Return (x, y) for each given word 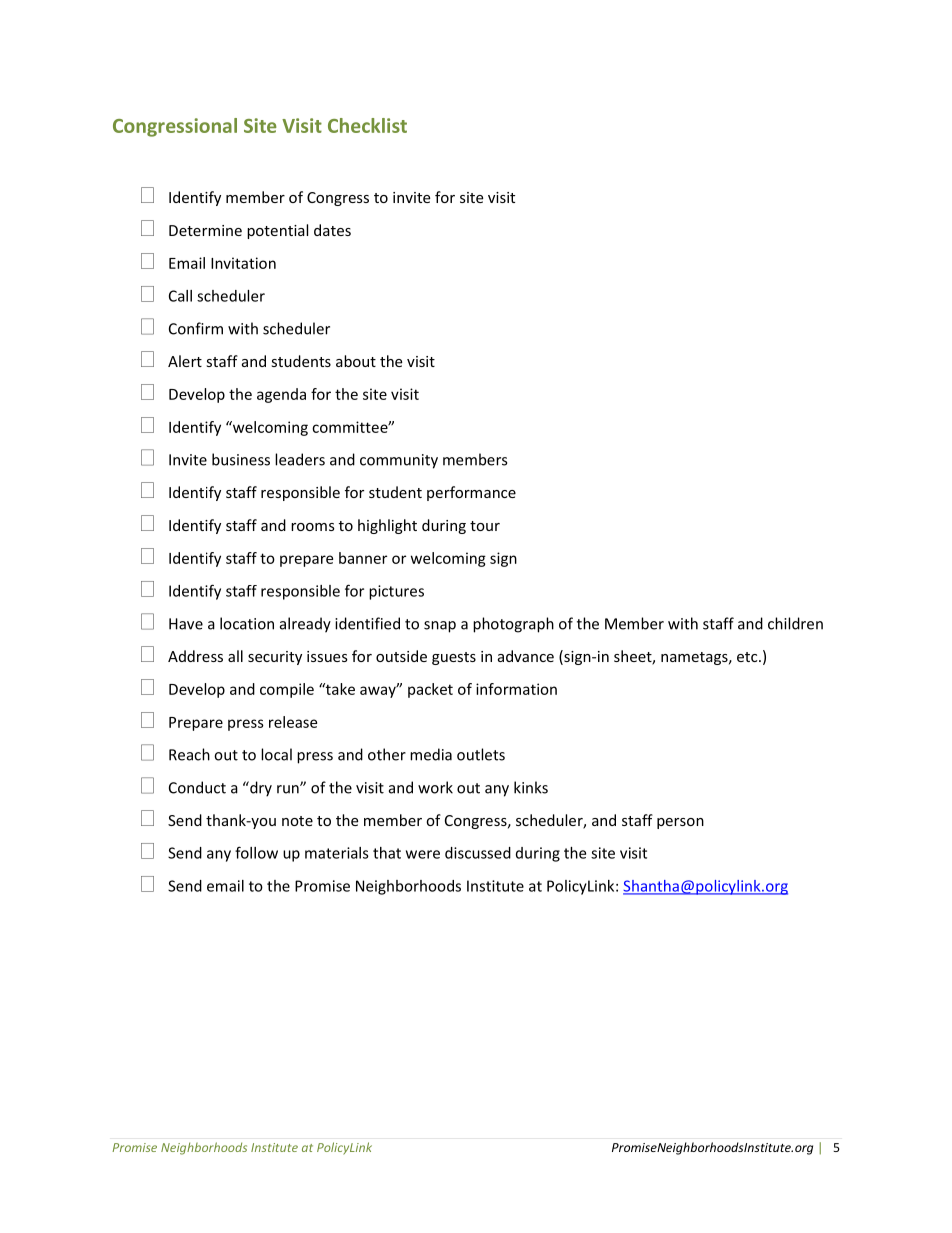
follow (256, 852)
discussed (478, 853)
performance (471, 493)
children (795, 623)
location (247, 623)
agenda (281, 395)
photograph (513, 625)
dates (332, 230)
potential (277, 231)
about (356, 361)
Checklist (367, 125)
